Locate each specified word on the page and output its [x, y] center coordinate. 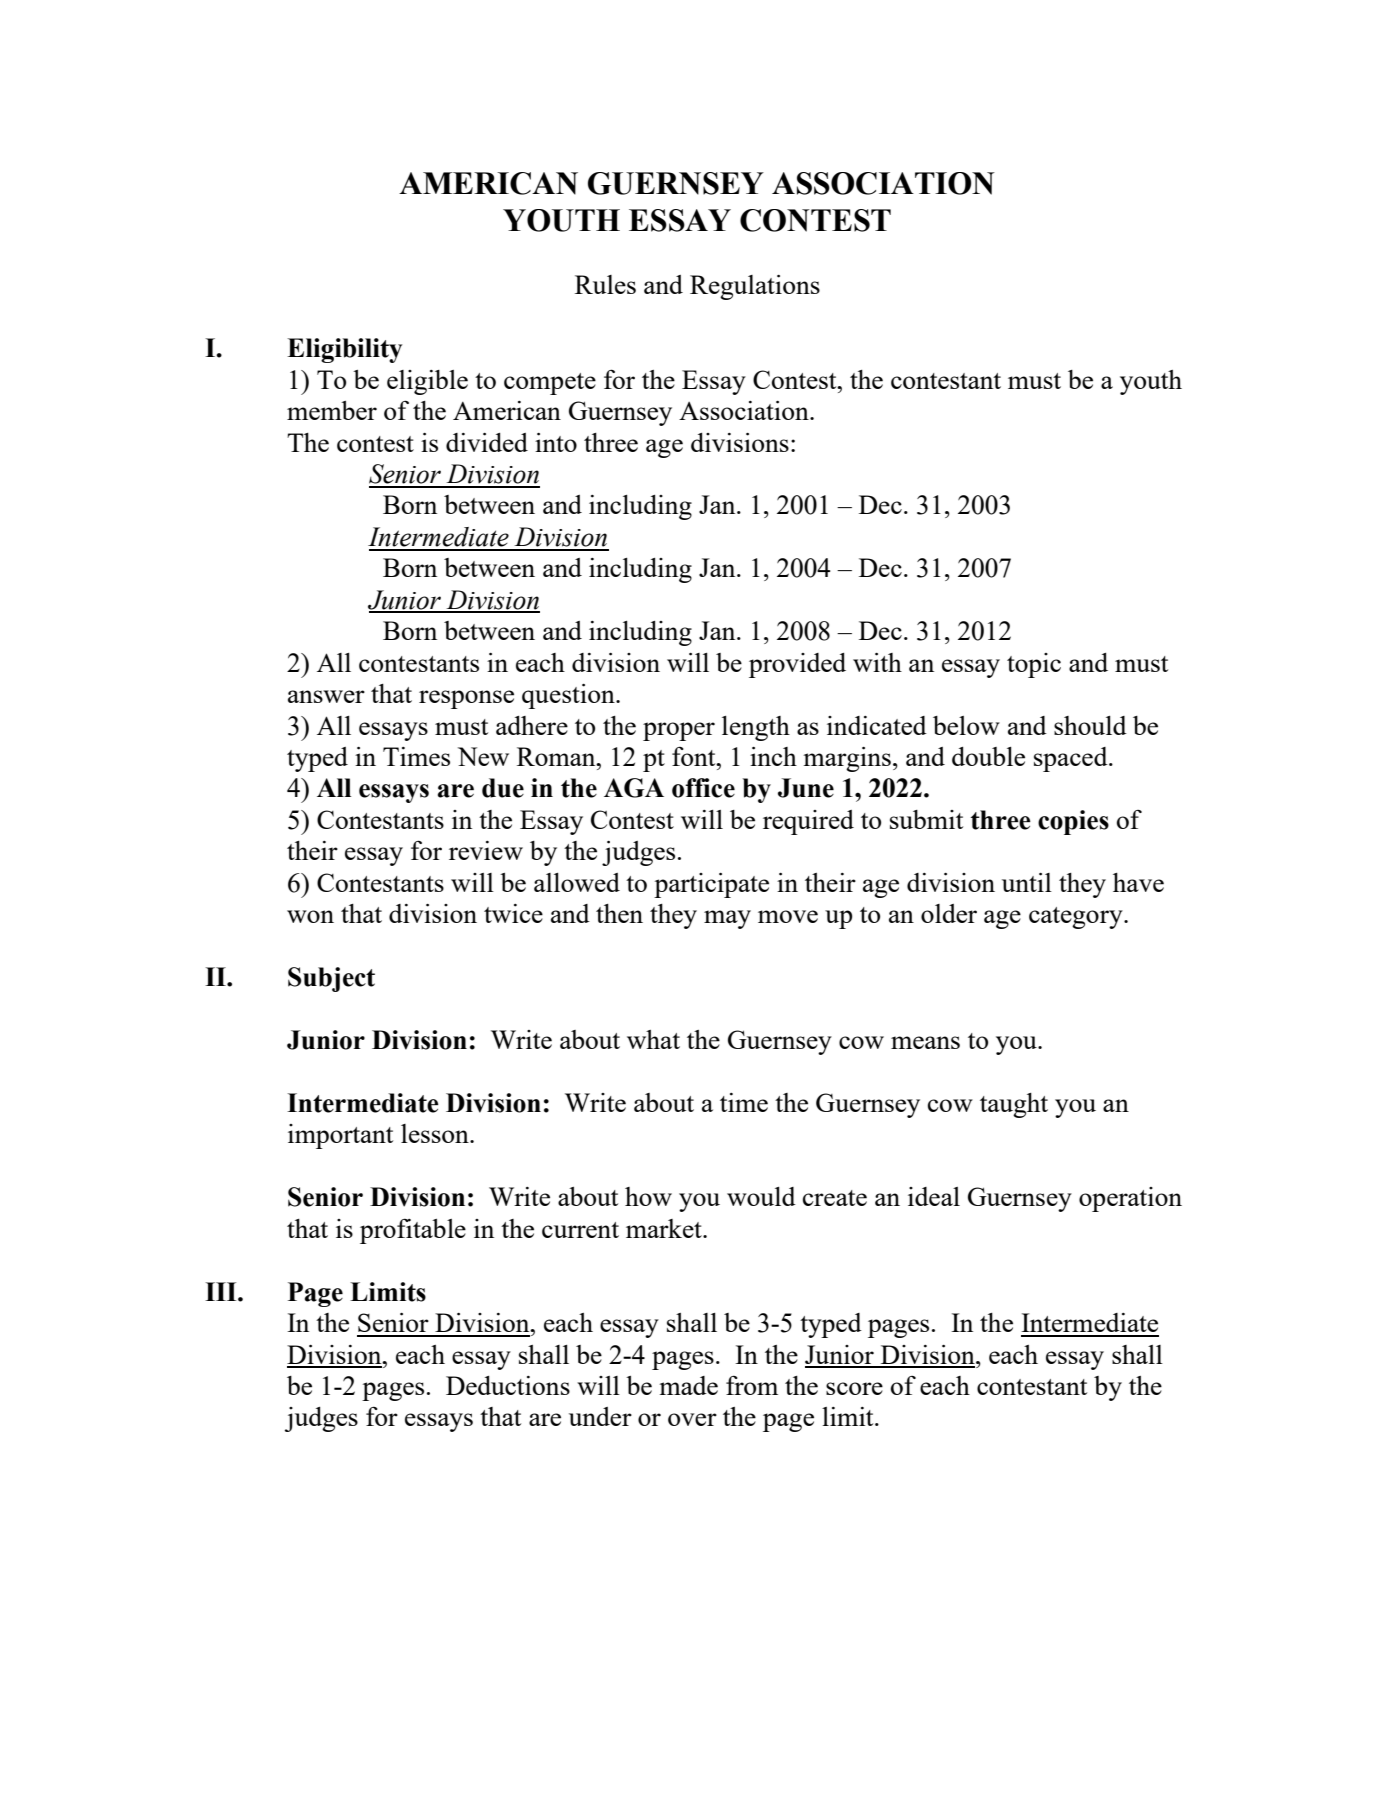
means [925, 1042]
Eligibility [344, 350]
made [688, 1385]
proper [679, 731]
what [653, 1039]
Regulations [755, 287]
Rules [605, 284]
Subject [331, 979]
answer [326, 696]
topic [1034, 665]
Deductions [508, 1385]
